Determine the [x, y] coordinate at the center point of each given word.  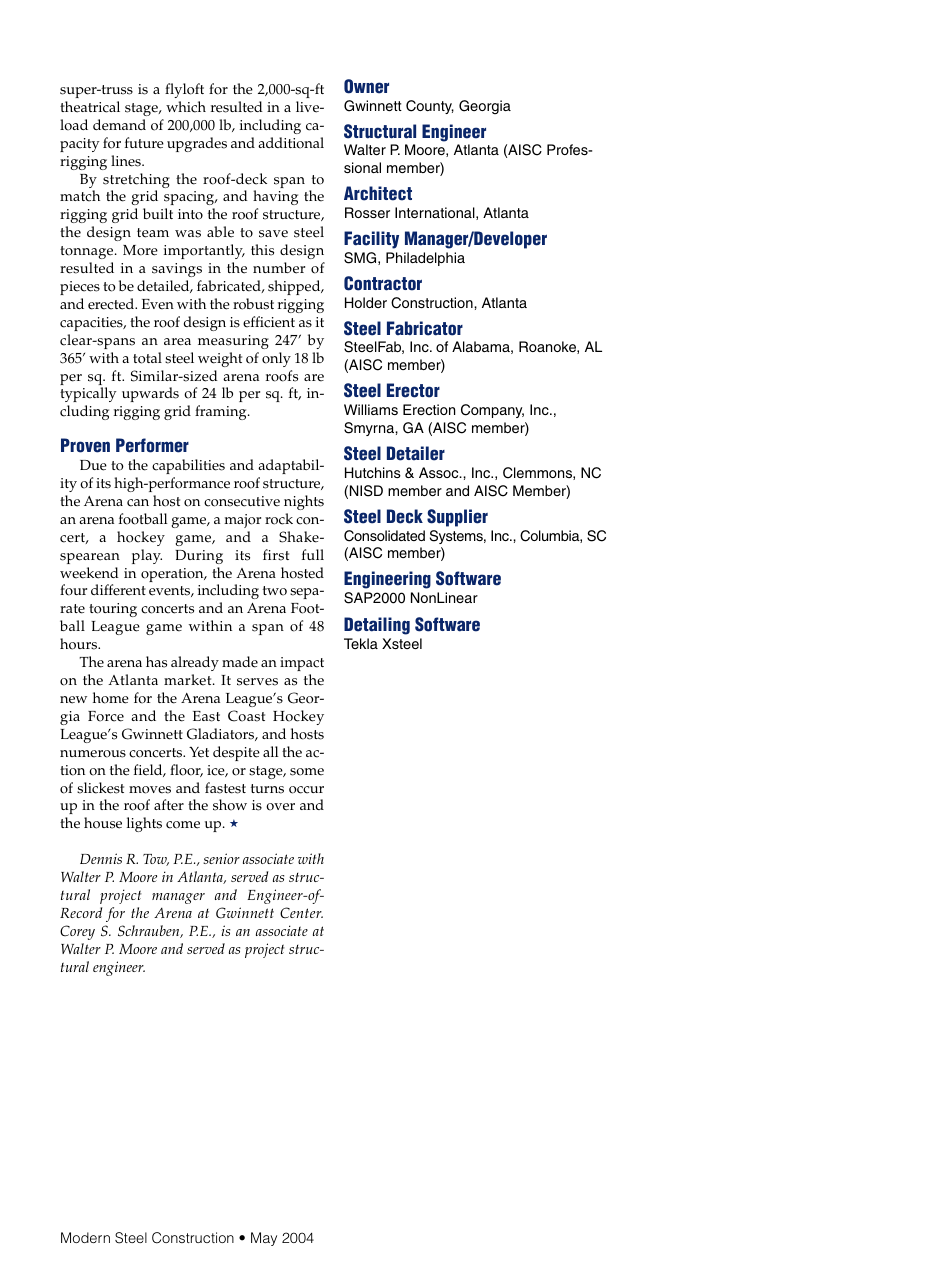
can [138, 503]
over [280, 807]
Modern [85, 1237]
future [144, 143]
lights [144, 824]
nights [304, 502]
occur [306, 790]
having [275, 199]
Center [301, 912]
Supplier [457, 518]
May [264, 1239]
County [430, 107]
